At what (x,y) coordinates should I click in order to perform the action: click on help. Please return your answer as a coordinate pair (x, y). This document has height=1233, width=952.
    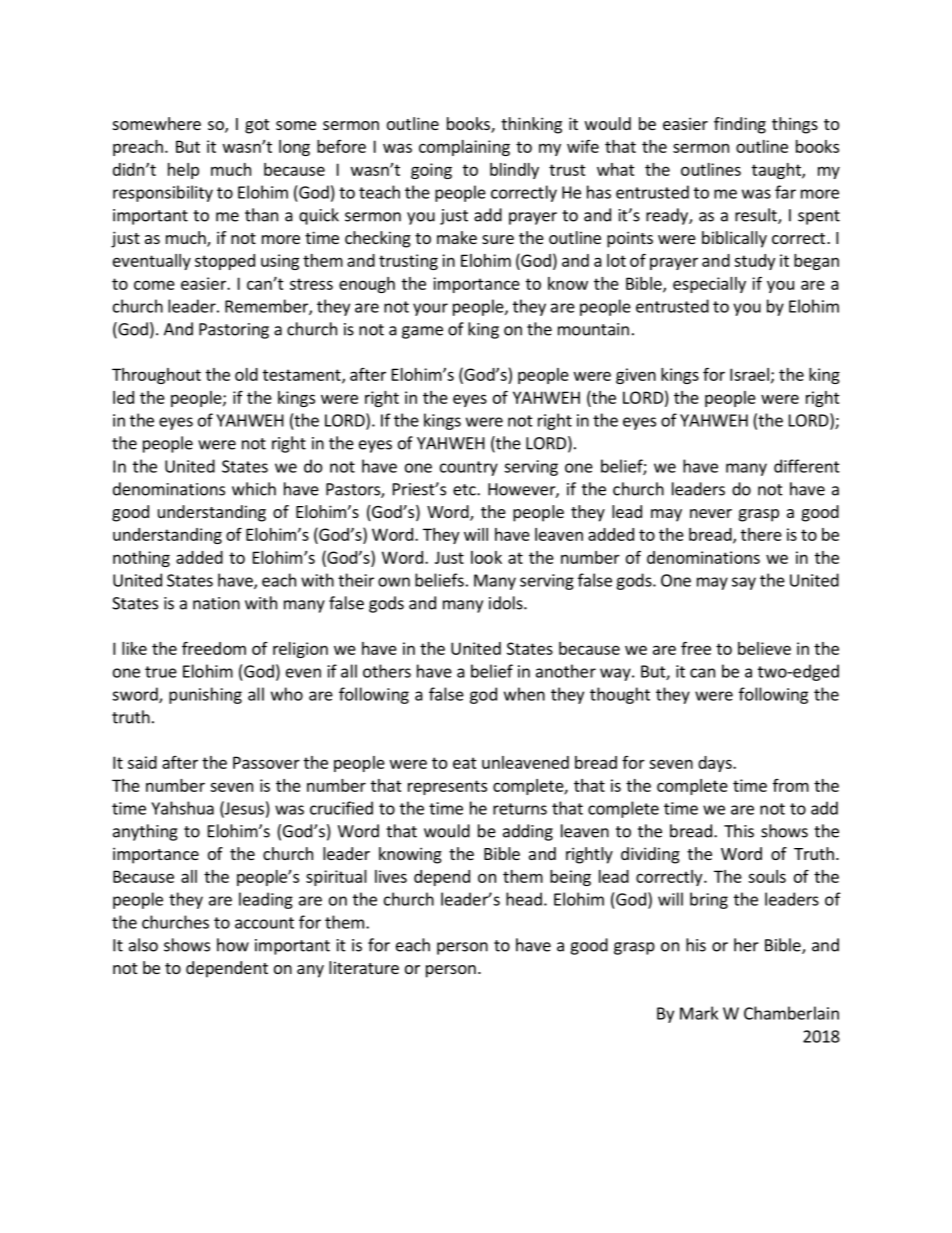
    Looking at the image, I should click on (183, 171).
